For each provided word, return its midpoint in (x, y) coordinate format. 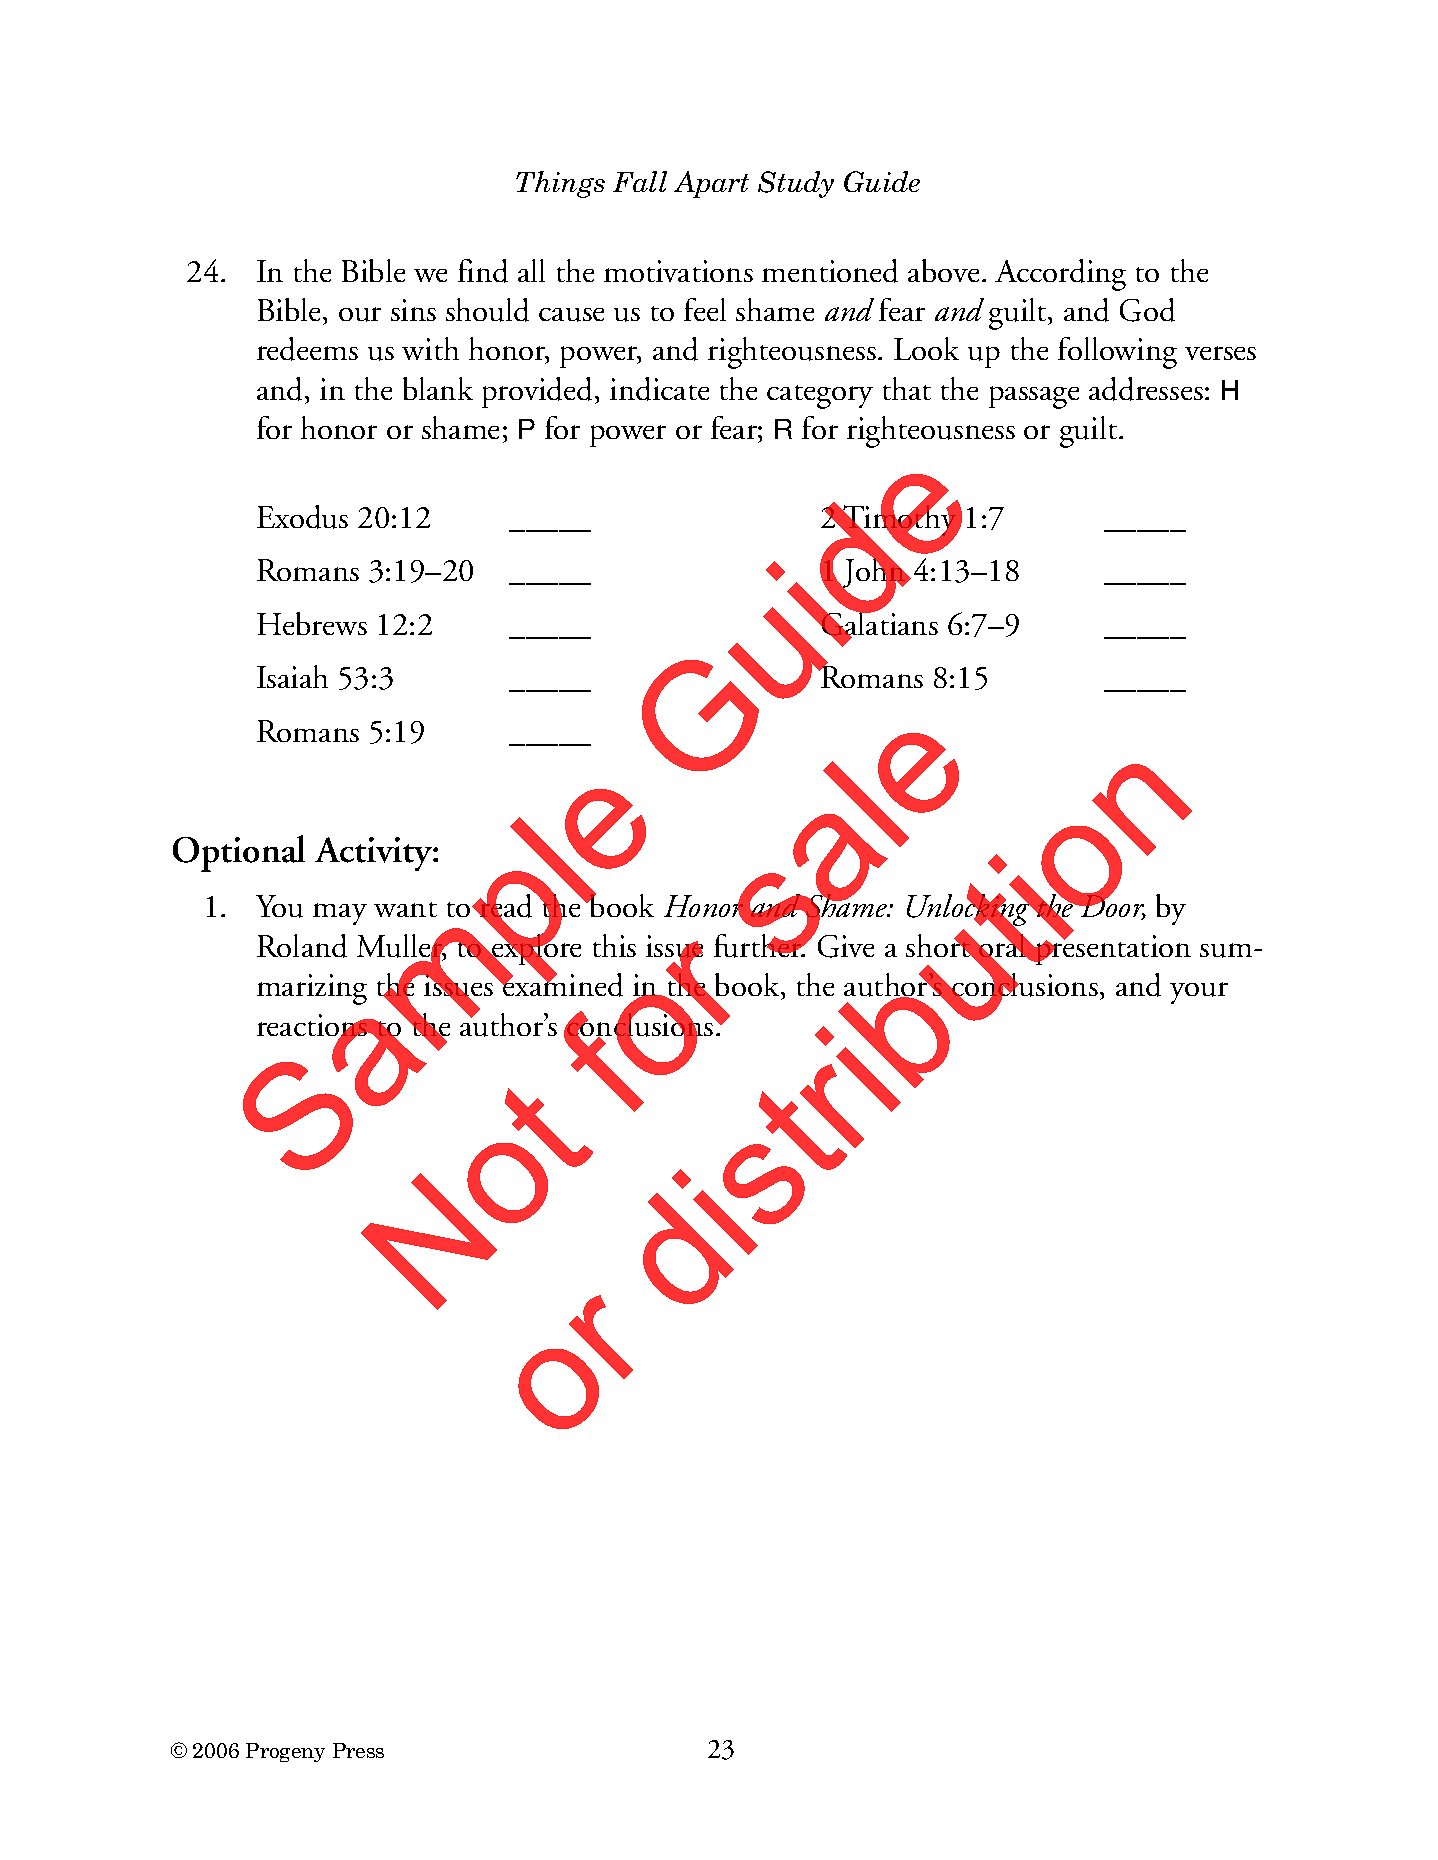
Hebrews (312, 623)
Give (846, 946)
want (405, 909)
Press (358, 1750)
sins (413, 310)
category (820, 397)
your (1199, 993)
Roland (302, 946)
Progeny (285, 1752)
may (340, 914)
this (614, 945)
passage (1034, 397)
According (1060, 275)
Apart (711, 184)
